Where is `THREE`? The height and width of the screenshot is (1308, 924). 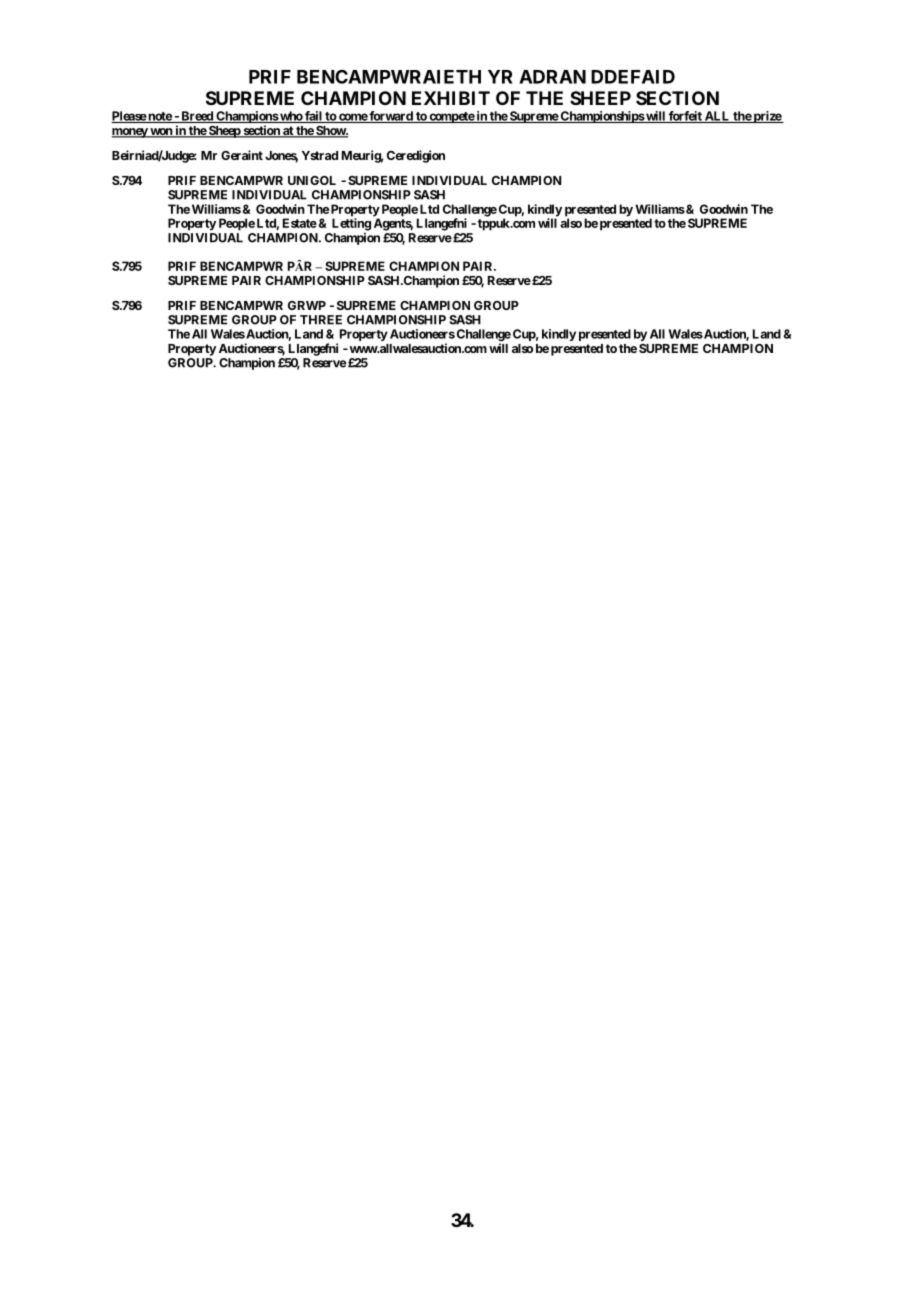
THREE is located at coordinates (321, 320).
